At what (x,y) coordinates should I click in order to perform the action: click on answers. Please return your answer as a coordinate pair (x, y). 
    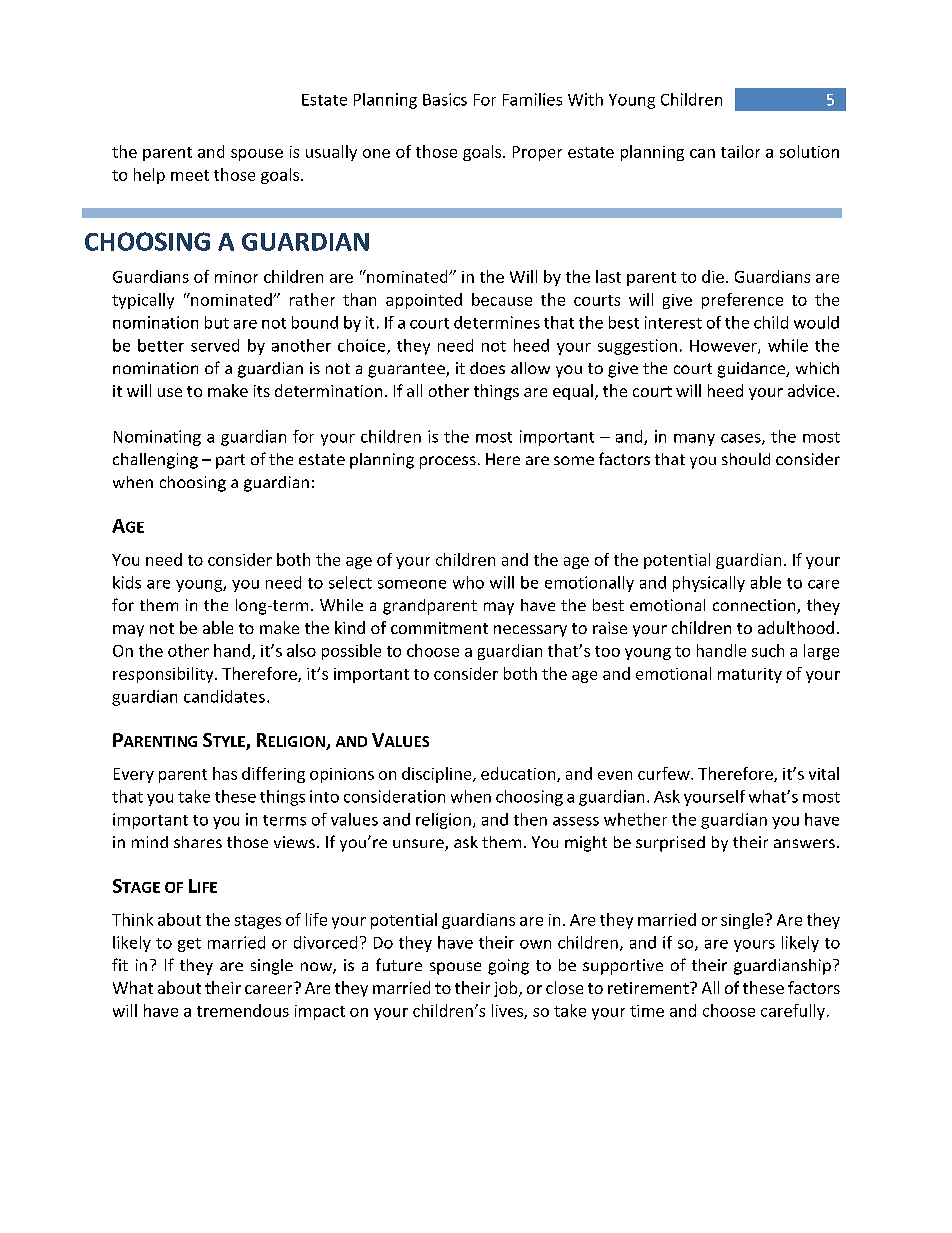
    Looking at the image, I should click on (804, 843).
